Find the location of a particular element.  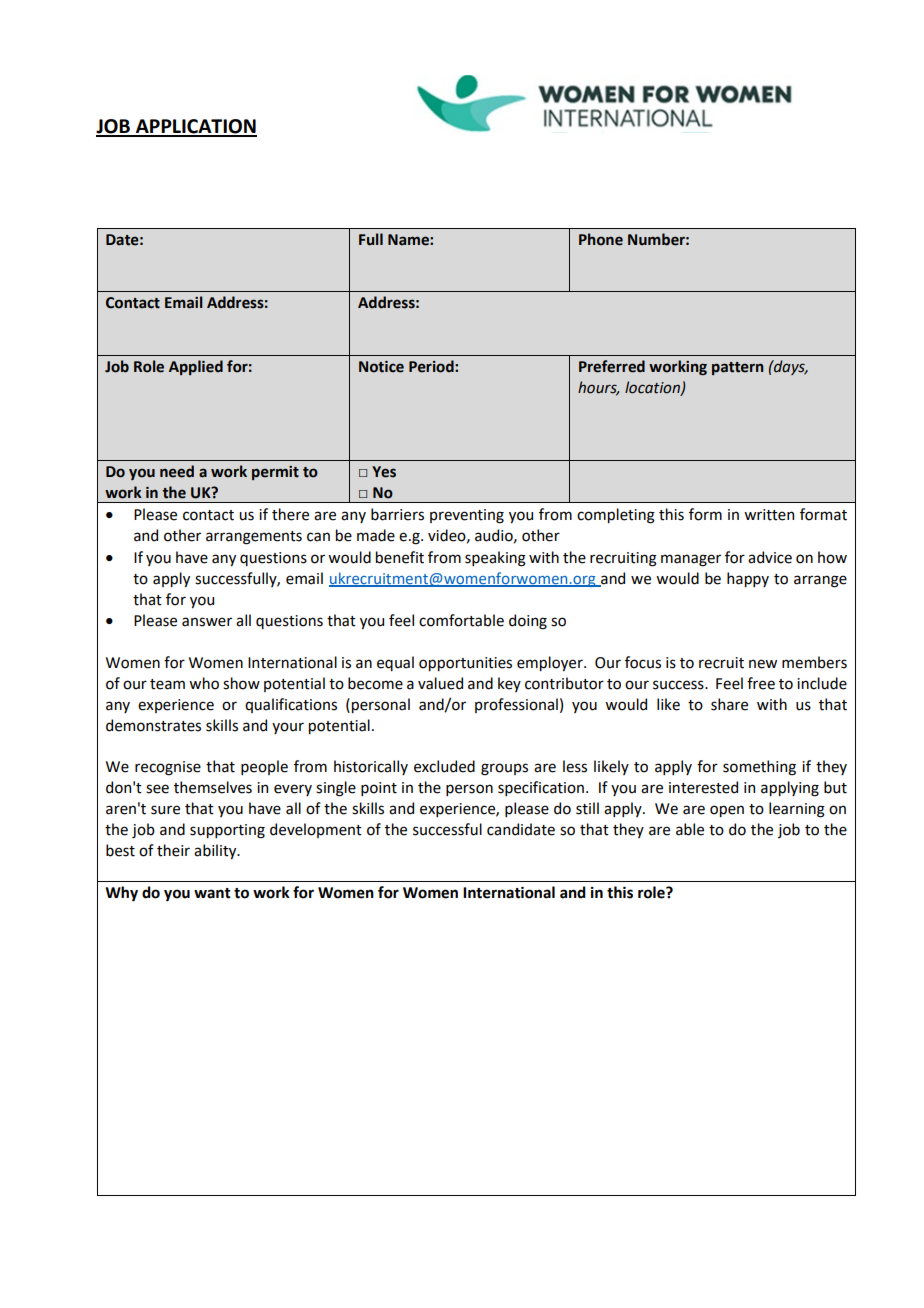

demonstrates is located at coordinates (153, 725).
